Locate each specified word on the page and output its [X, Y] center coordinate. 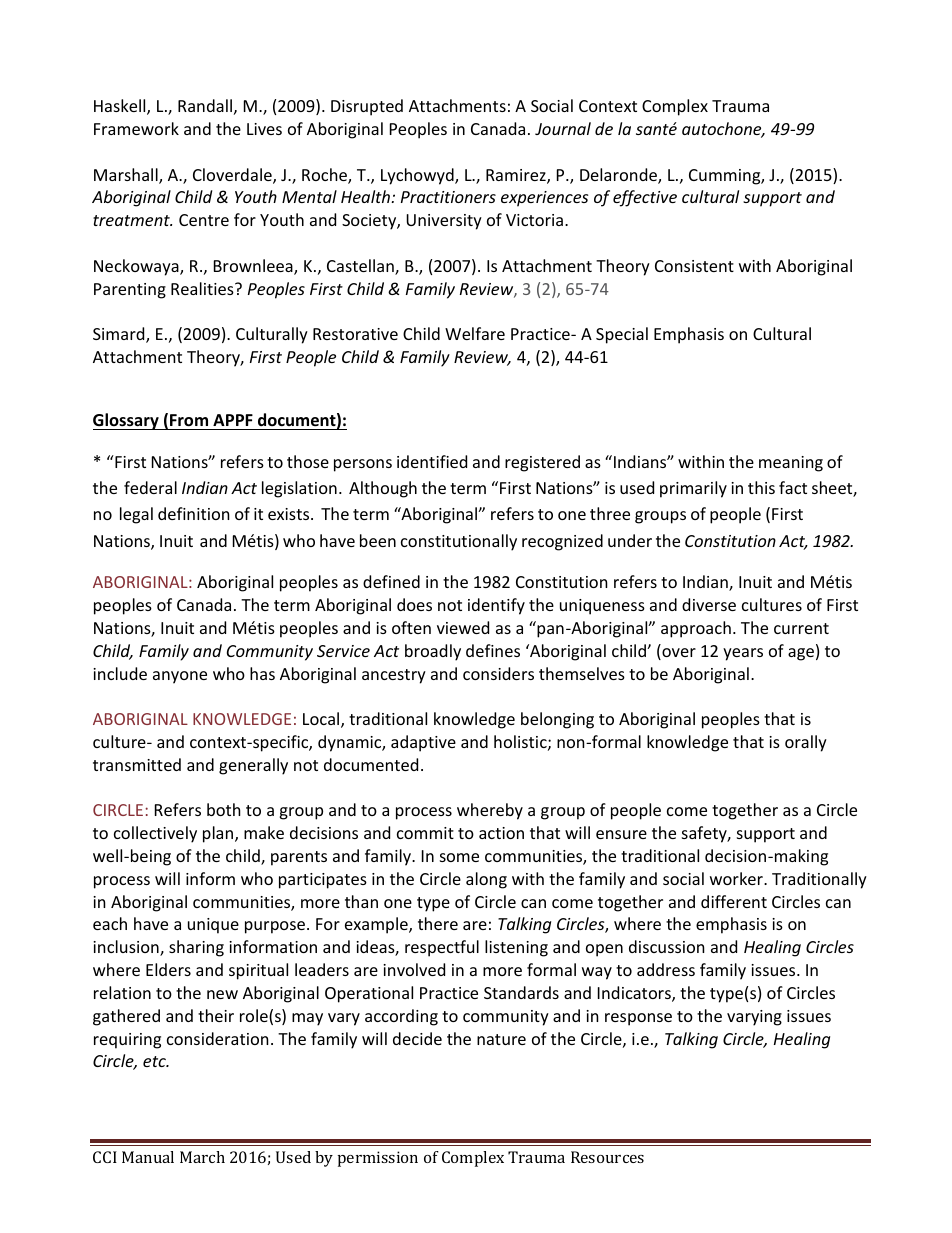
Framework [136, 128]
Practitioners [448, 197]
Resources [607, 1157]
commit [425, 833]
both [224, 809]
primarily [693, 489]
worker [737, 878]
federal [150, 487]
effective [645, 198]
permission [378, 1159]
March [202, 1157]
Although [383, 489]
